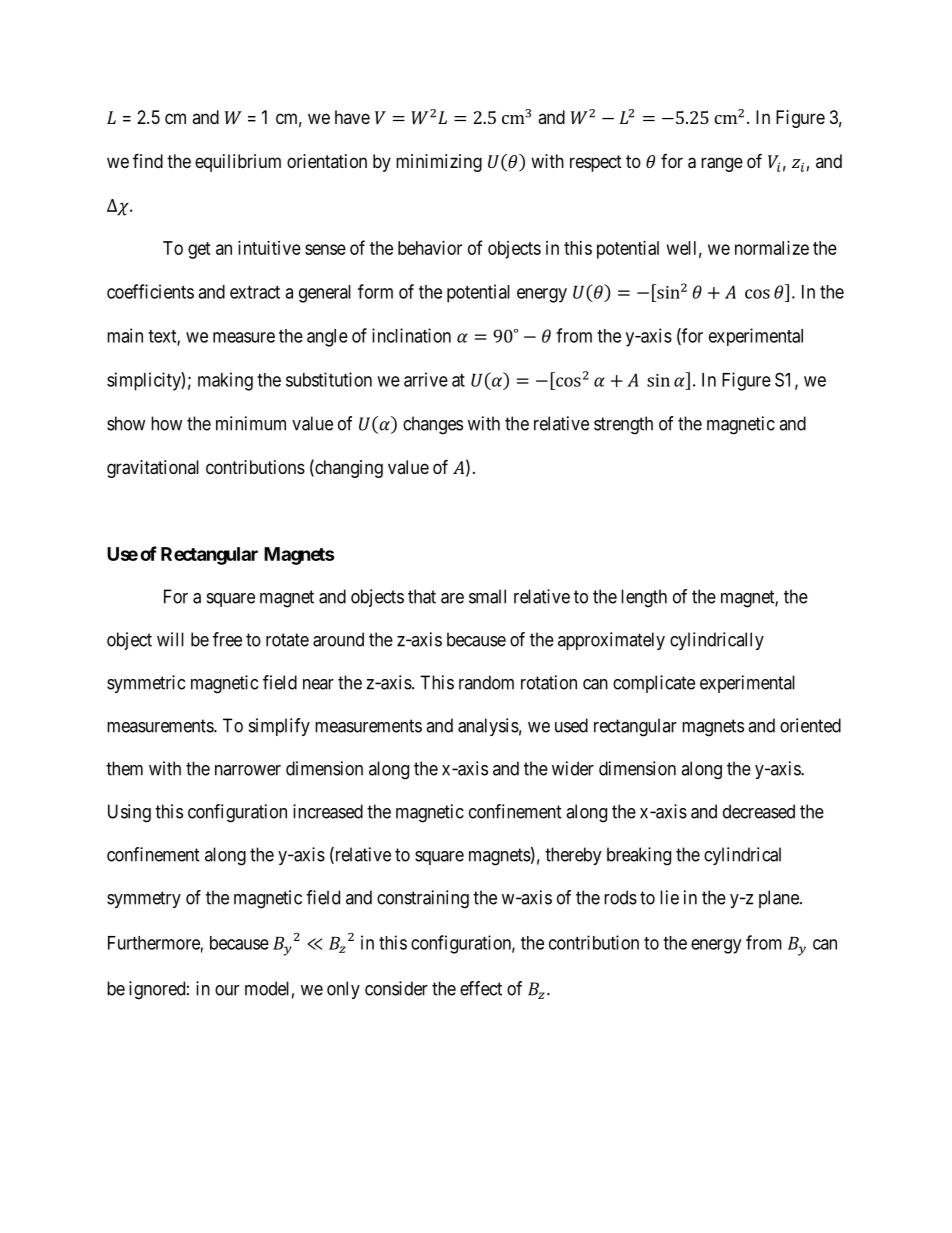 The image size is (952, 1233). Describe the element at coordinates (227, 639) in the page. I see `free` at that location.
